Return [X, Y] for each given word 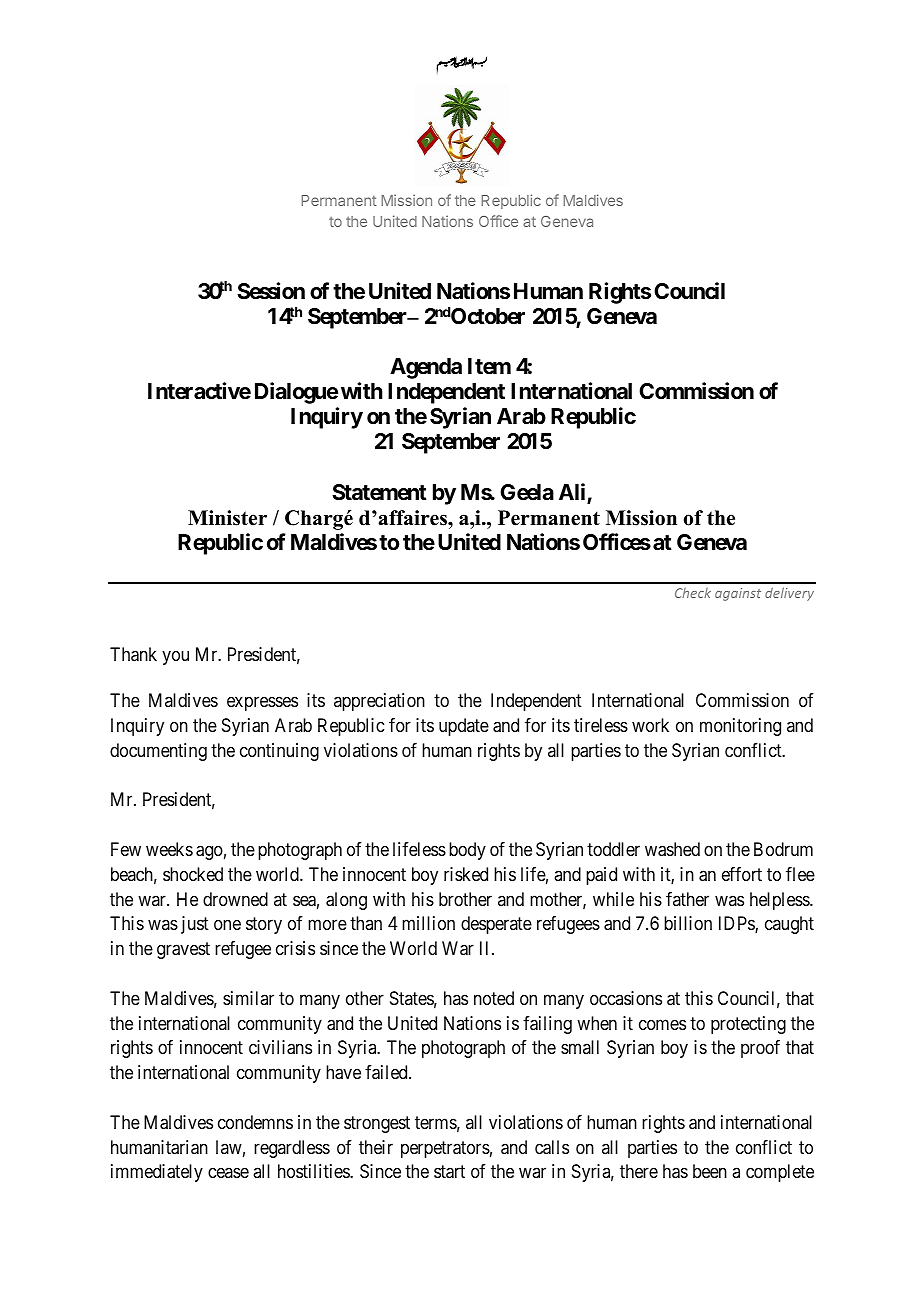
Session [271, 291]
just [195, 925]
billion [688, 923]
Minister [227, 518]
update [464, 727]
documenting [158, 752]
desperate [496, 925]
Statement [379, 492]
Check [693, 593]
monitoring [740, 727]
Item [489, 366]
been [710, 1171]
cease [228, 1173]
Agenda [426, 368]
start [449, 1172]
